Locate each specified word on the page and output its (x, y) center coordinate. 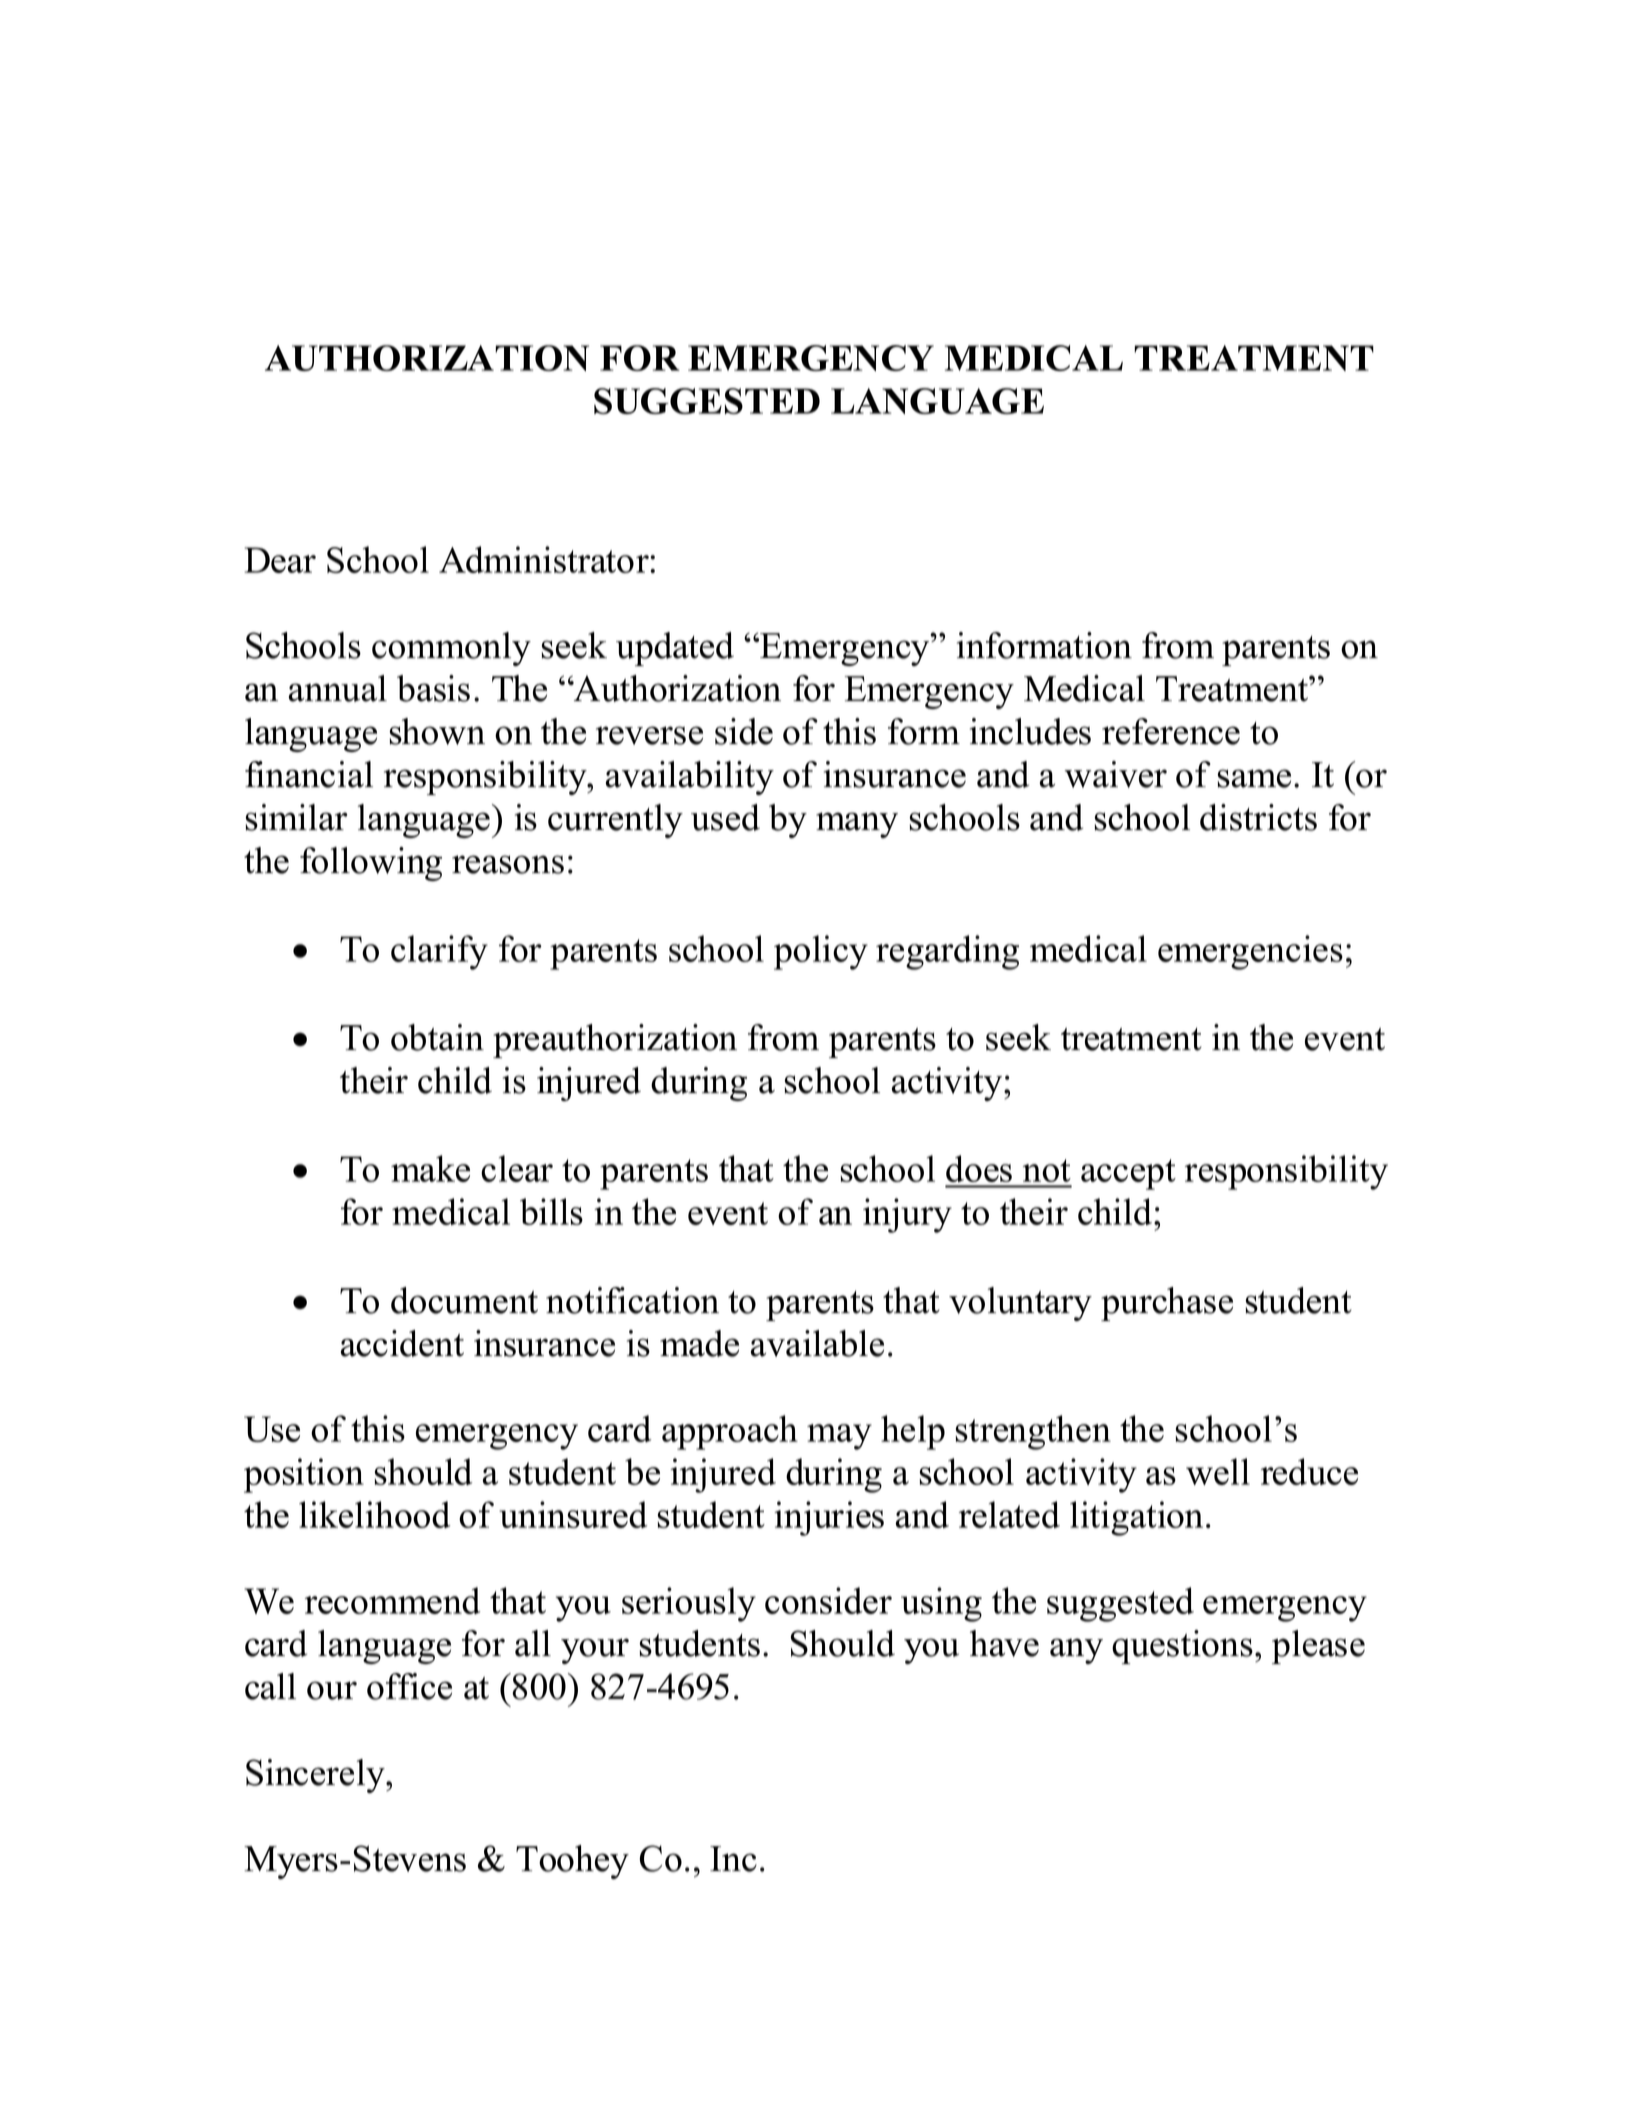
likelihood (374, 1514)
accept (1128, 1174)
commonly (451, 649)
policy (821, 952)
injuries (829, 1518)
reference (1171, 731)
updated (675, 649)
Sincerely (316, 1776)
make (430, 1168)
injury (907, 1215)
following (371, 864)
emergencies (1250, 952)
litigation (1136, 1518)
